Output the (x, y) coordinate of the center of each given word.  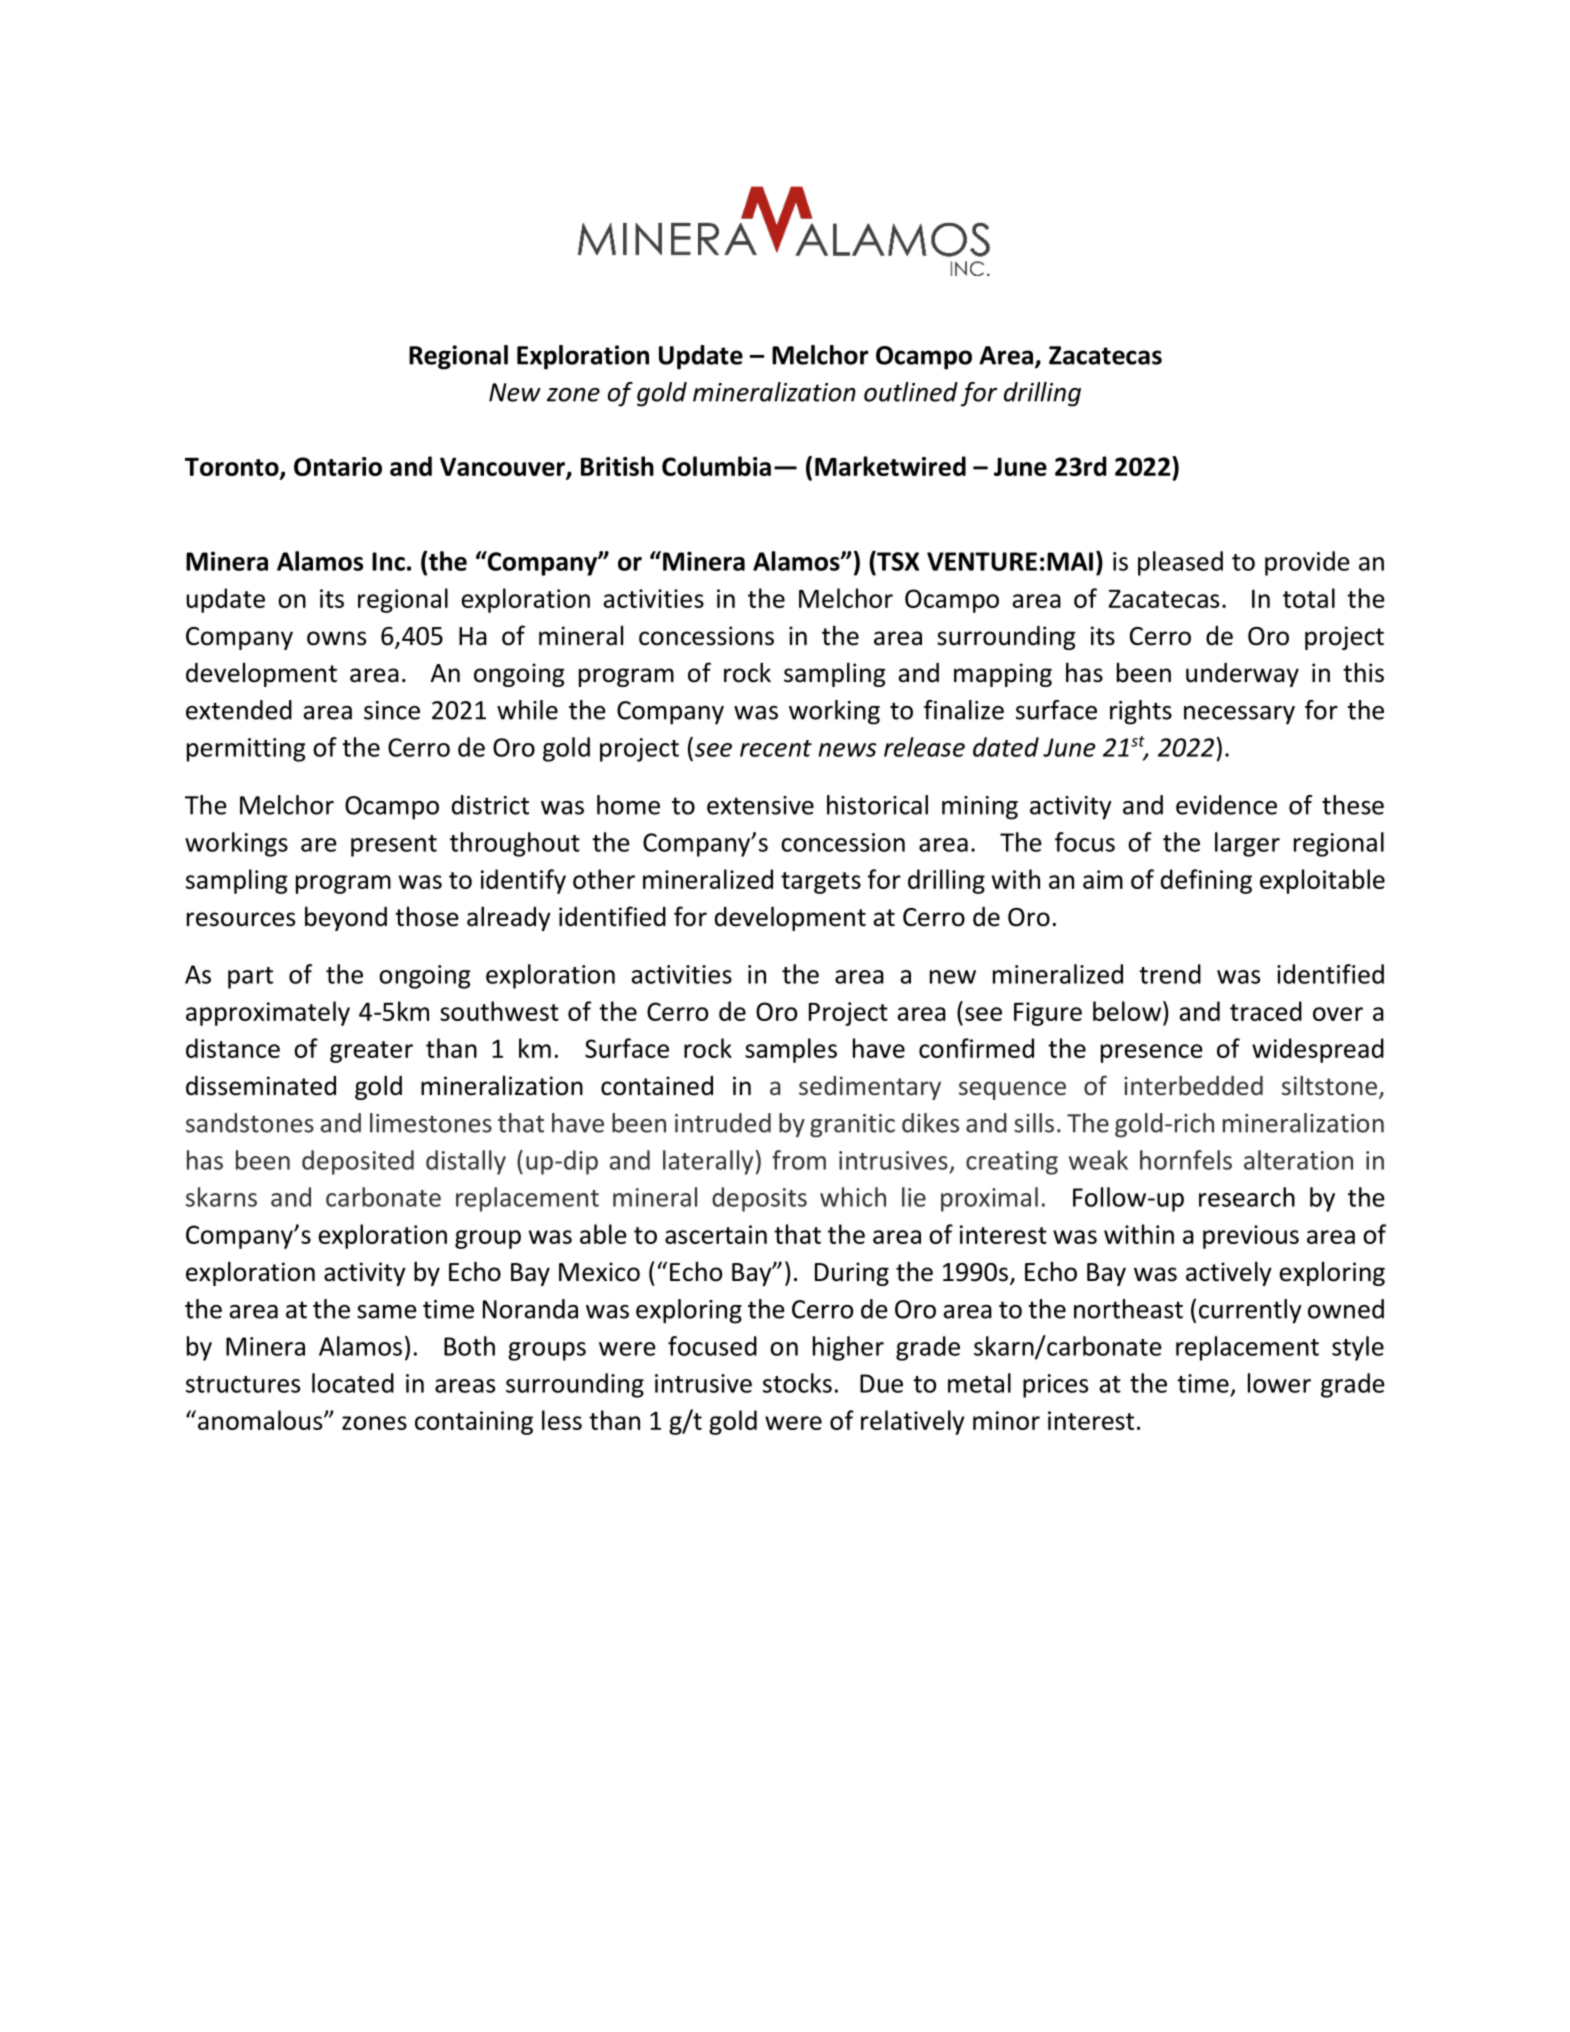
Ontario (338, 466)
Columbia (716, 466)
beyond (346, 918)
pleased (1180, 563)
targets (821, 883)
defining (1206, 881)
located (353, 1383)
